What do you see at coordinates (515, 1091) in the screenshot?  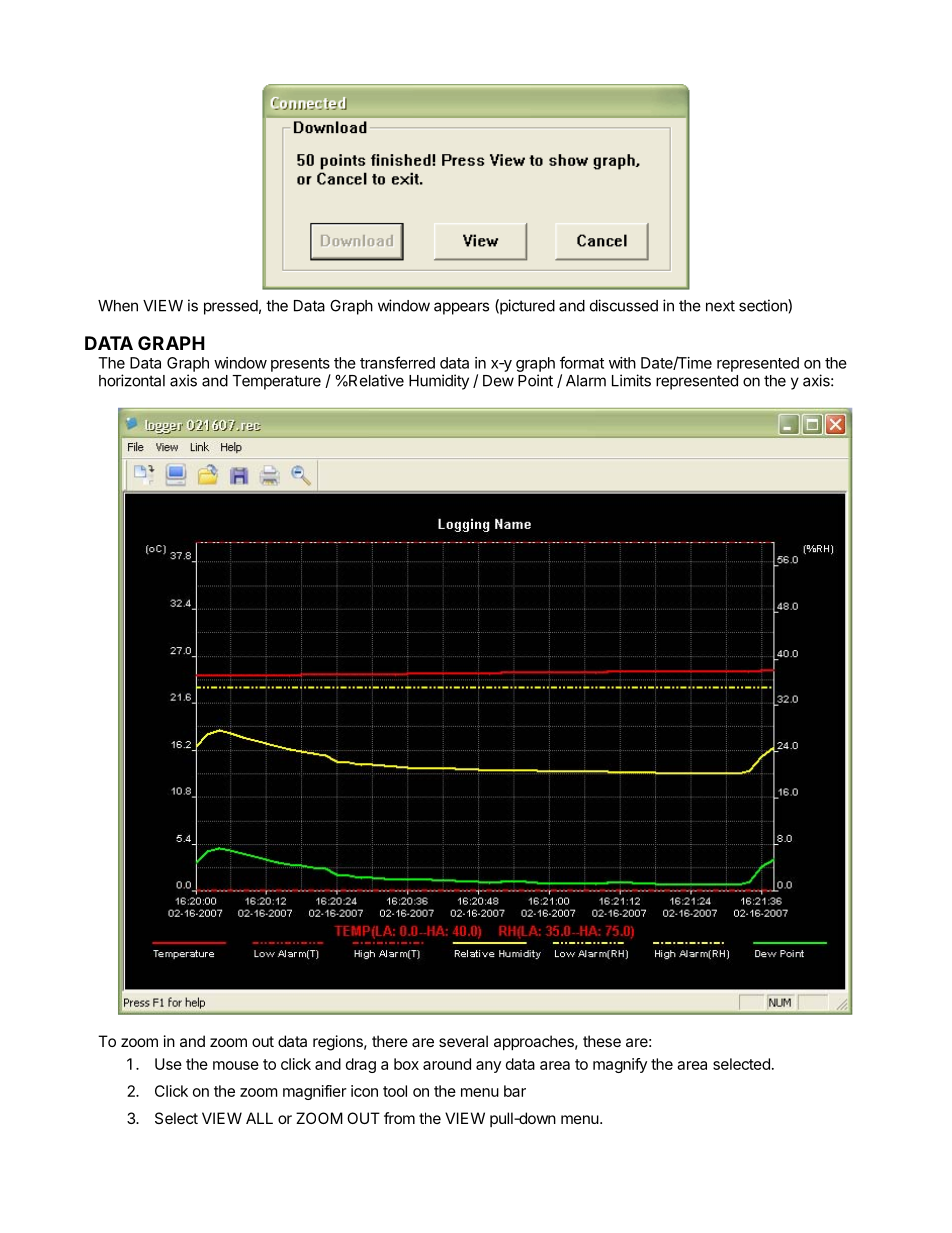 I see `bar` at bounding box center [515, 1091].
